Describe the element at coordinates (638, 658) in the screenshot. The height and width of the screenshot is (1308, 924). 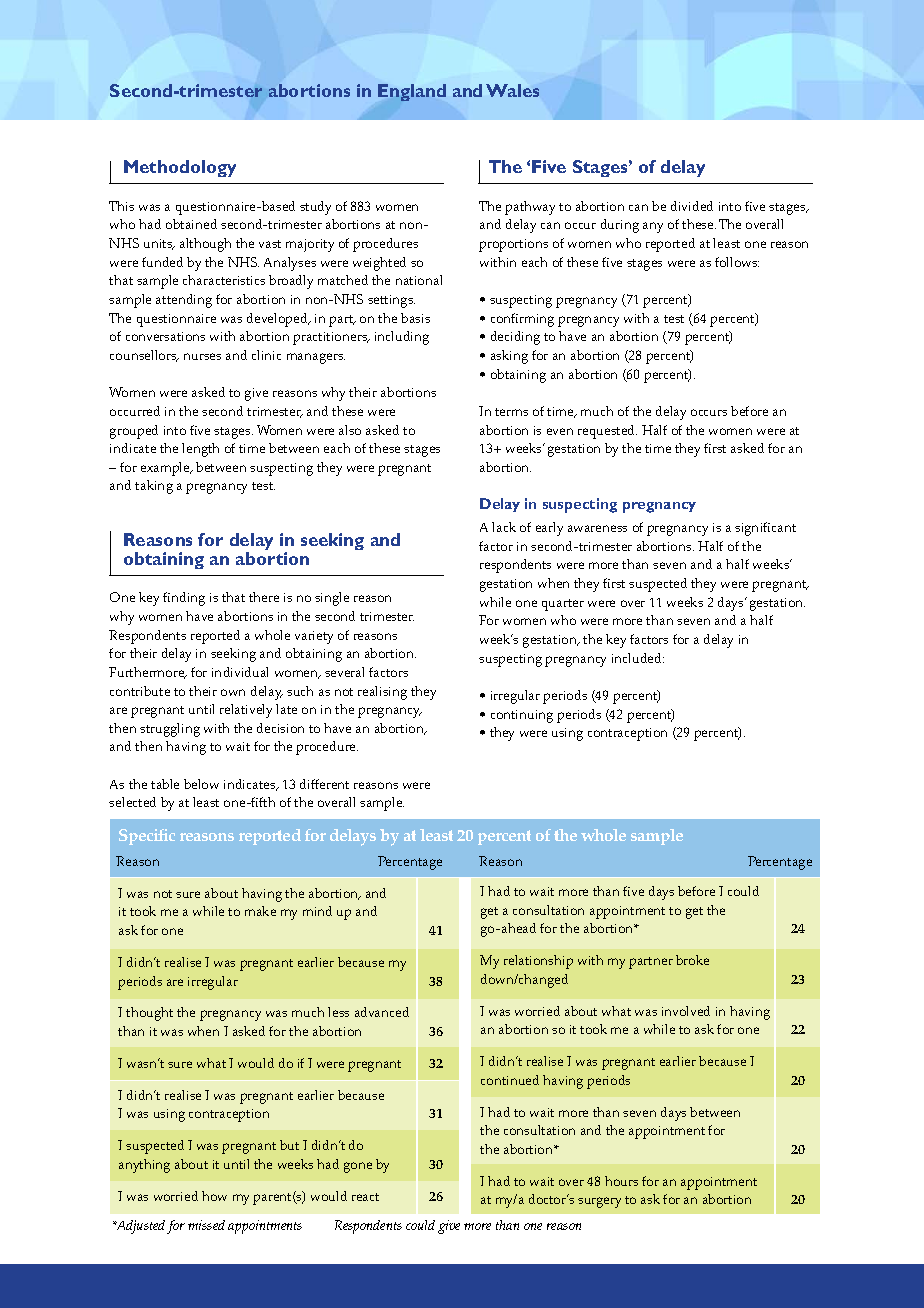
I see `included` at that location.
